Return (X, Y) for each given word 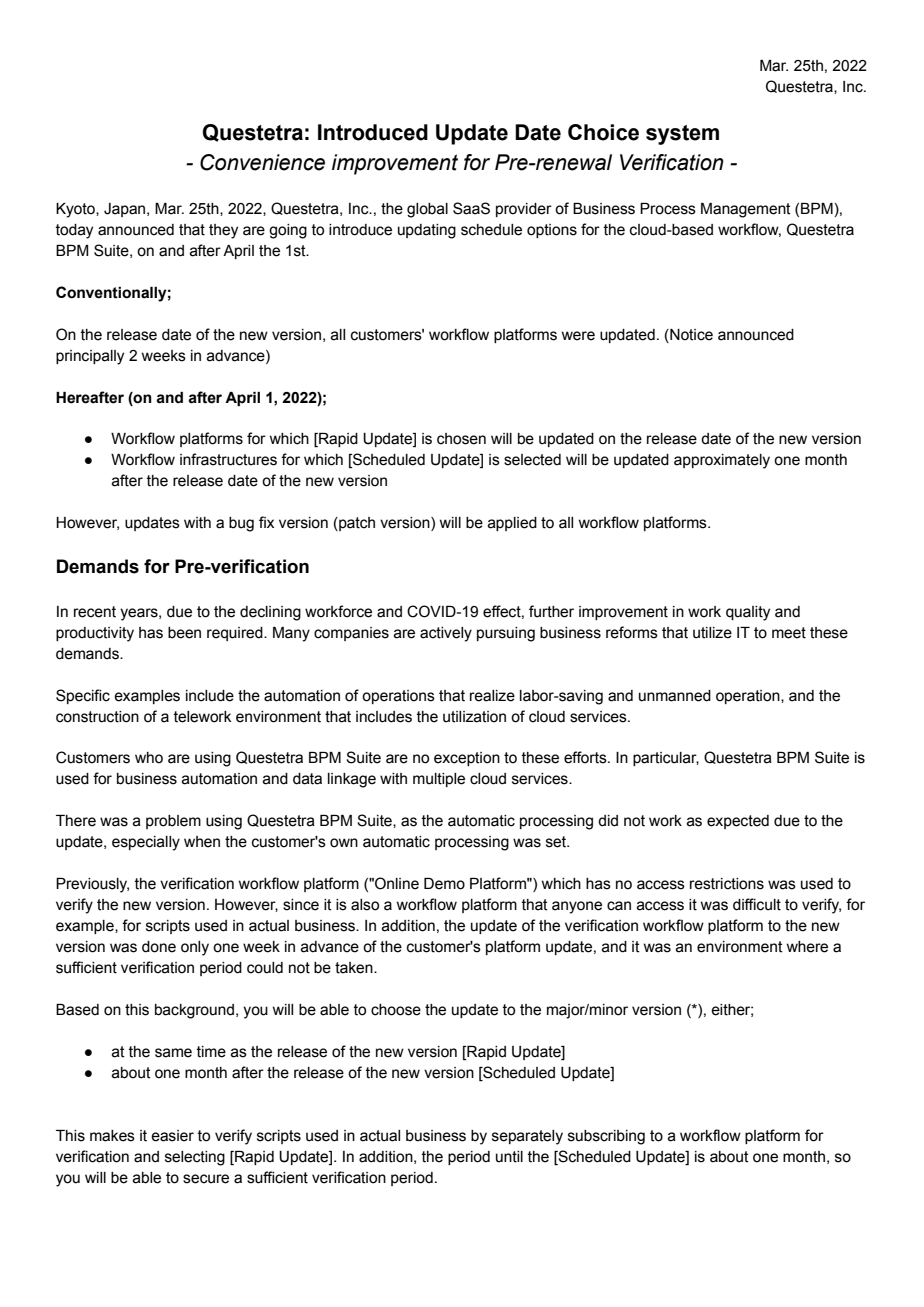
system (682, 135)
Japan (126, 210)
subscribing (606, 1137)
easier (172, 1136)
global (427, 210)
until (509, 1157)
